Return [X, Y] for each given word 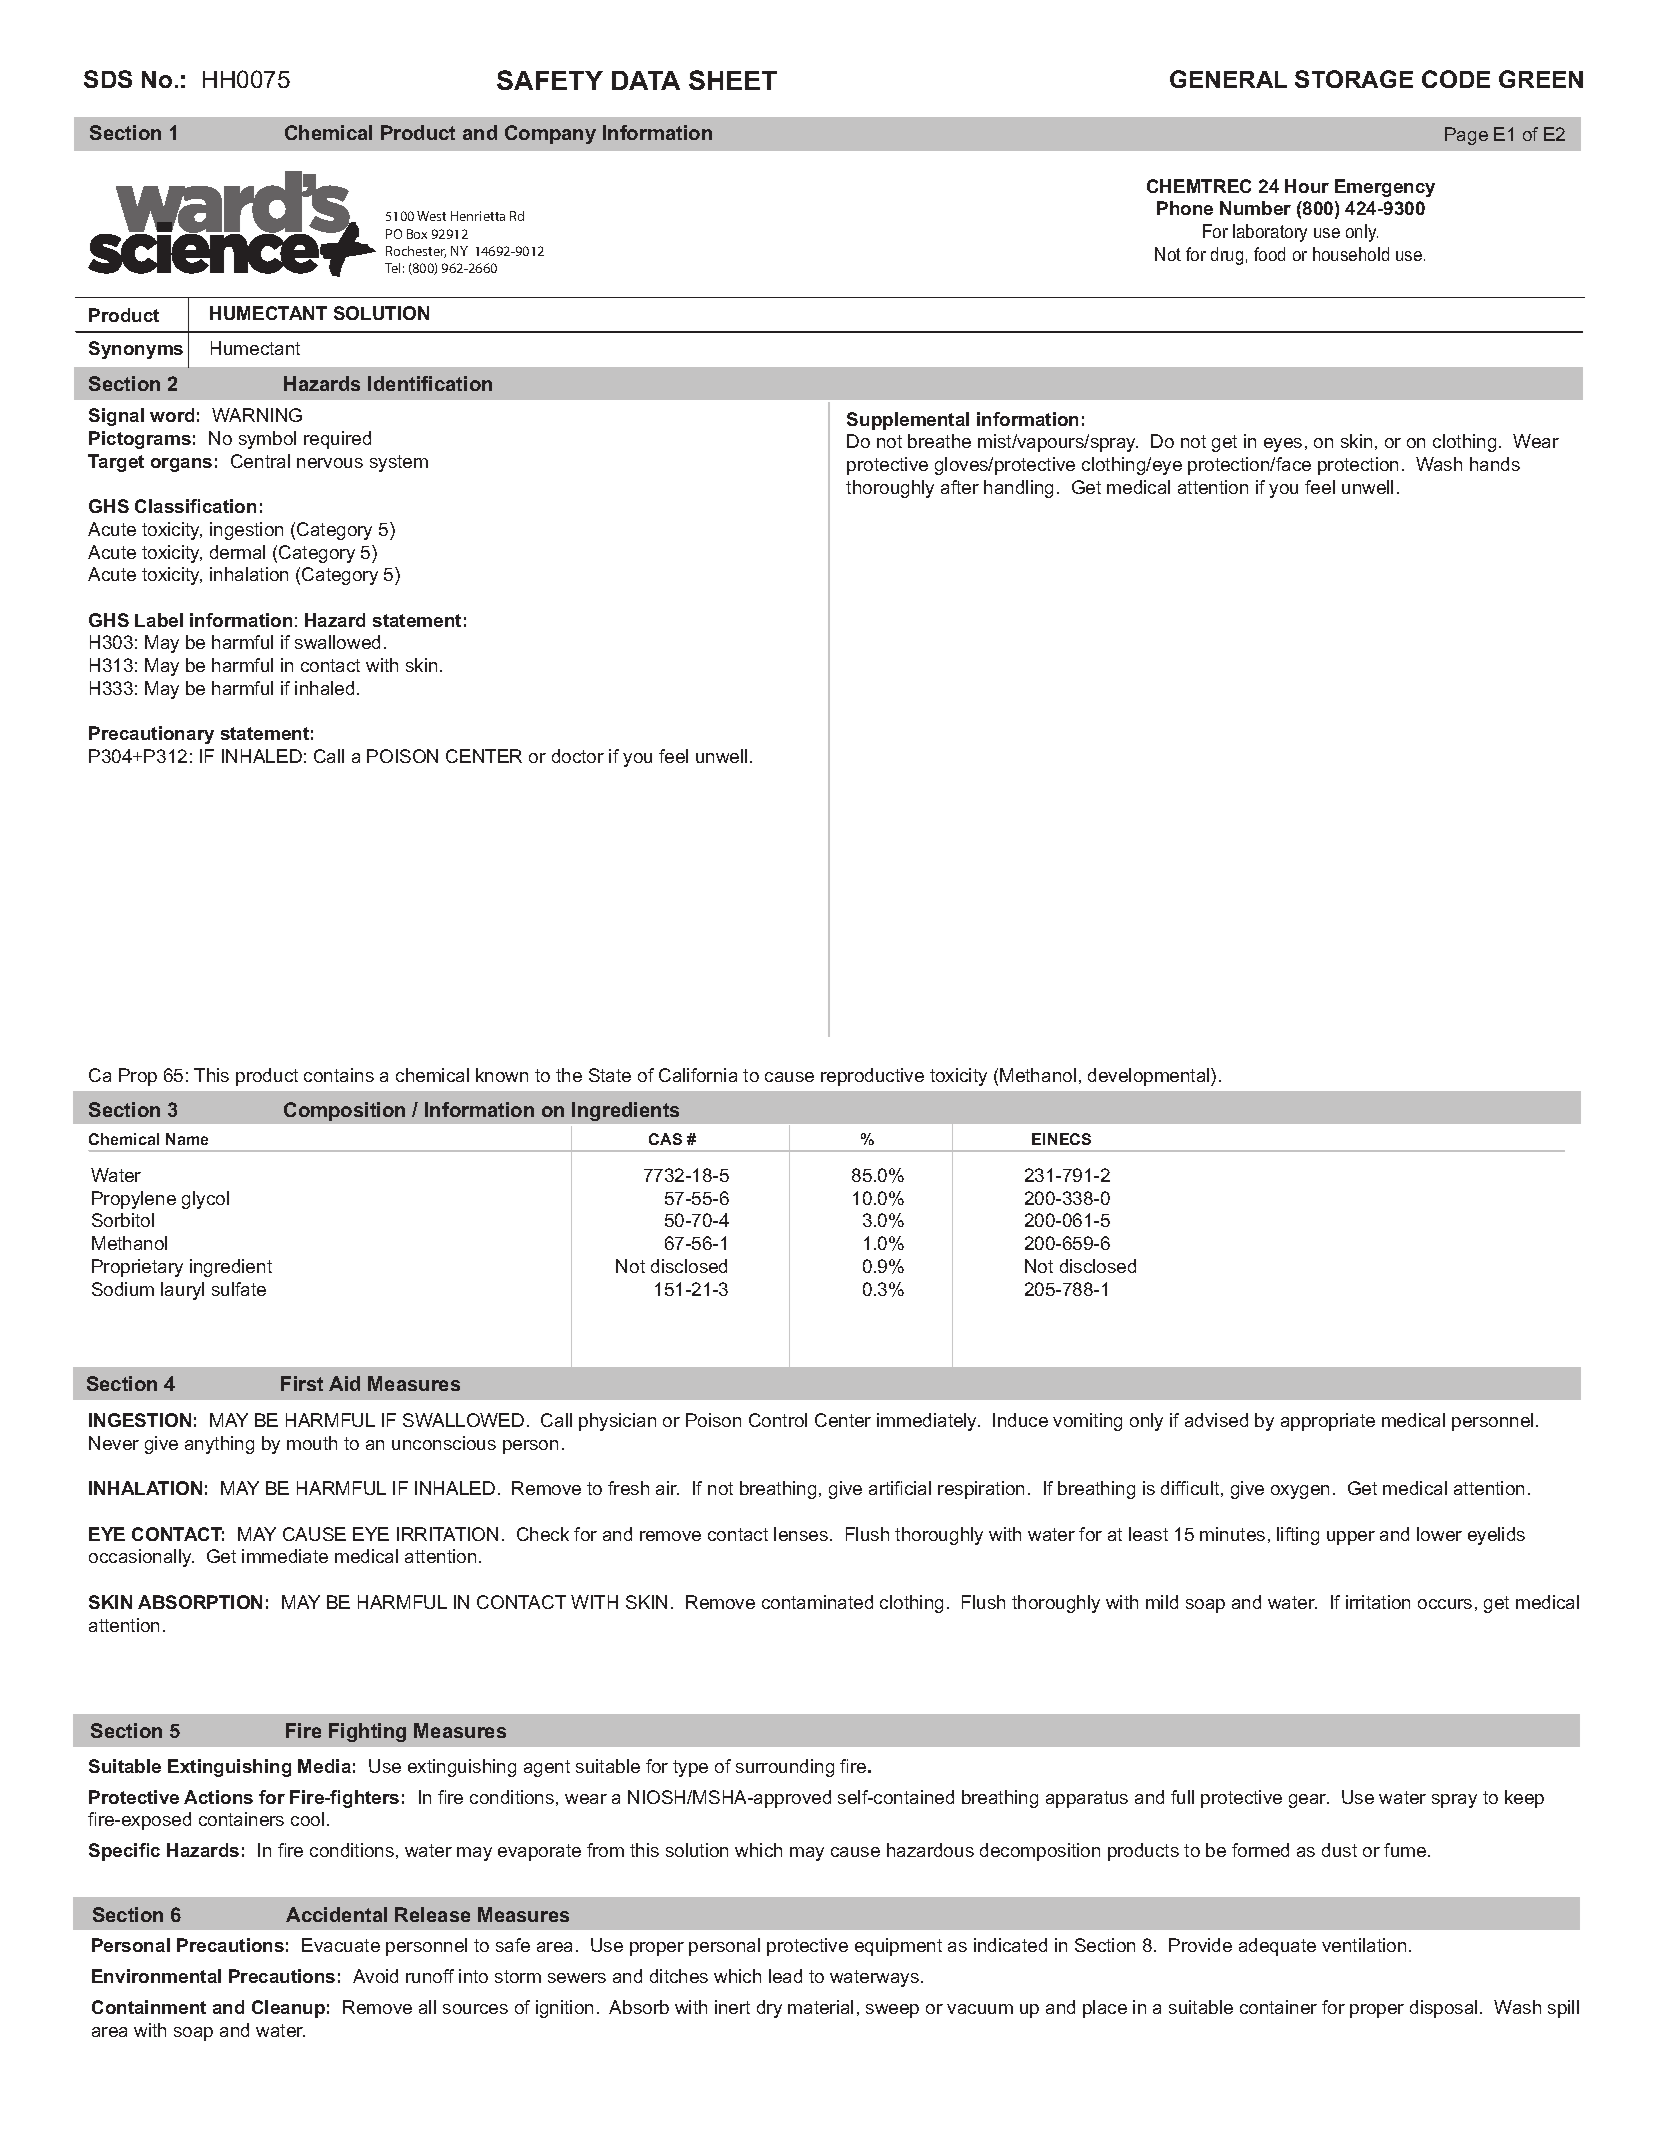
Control [778, 1420]
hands [1495, 464]
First [302, 1383]
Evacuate [341, 1945]
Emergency [1385, 188]
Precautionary [151, 735]
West [431, 216]
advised [1216, 1420]
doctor [578, 756]
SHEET [733, 80]
